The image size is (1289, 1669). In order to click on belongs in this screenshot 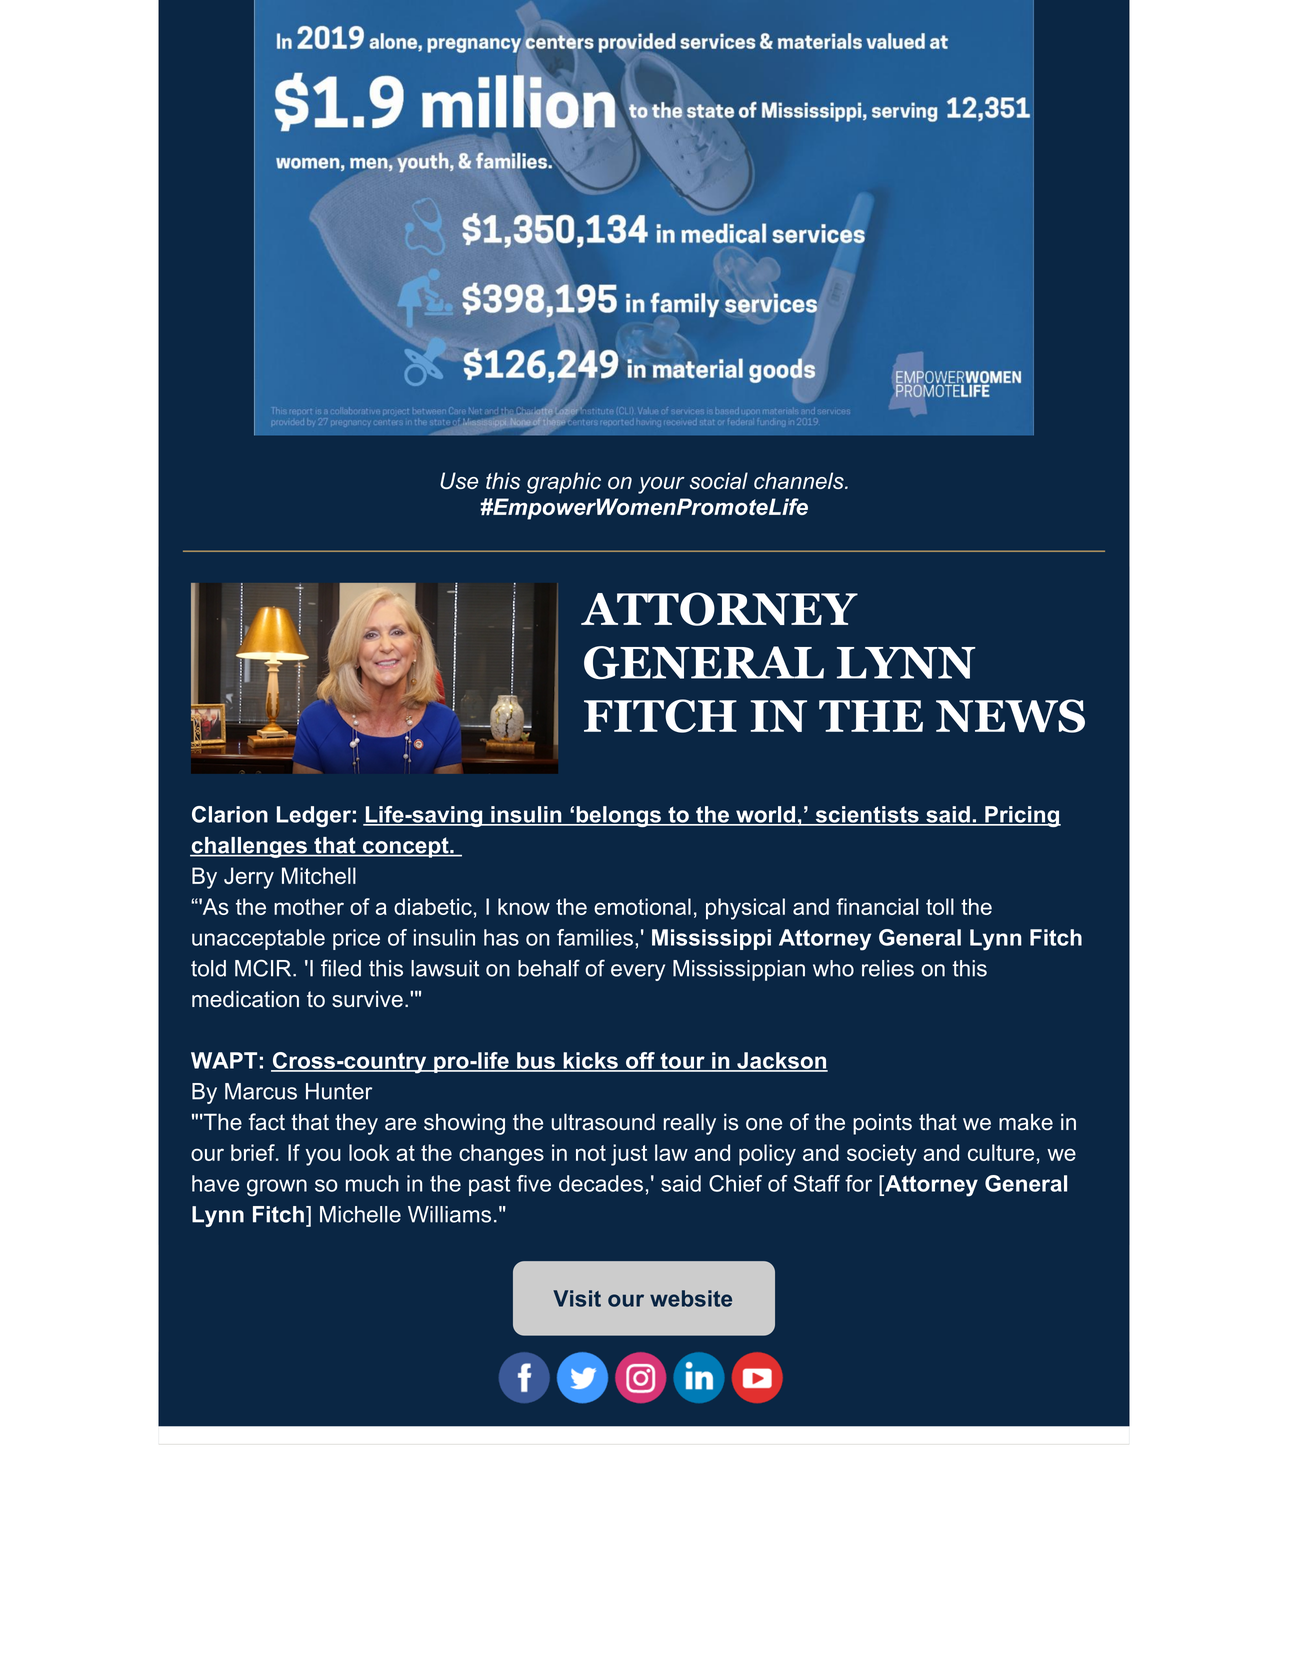, I will do `click(618, 816)`.
